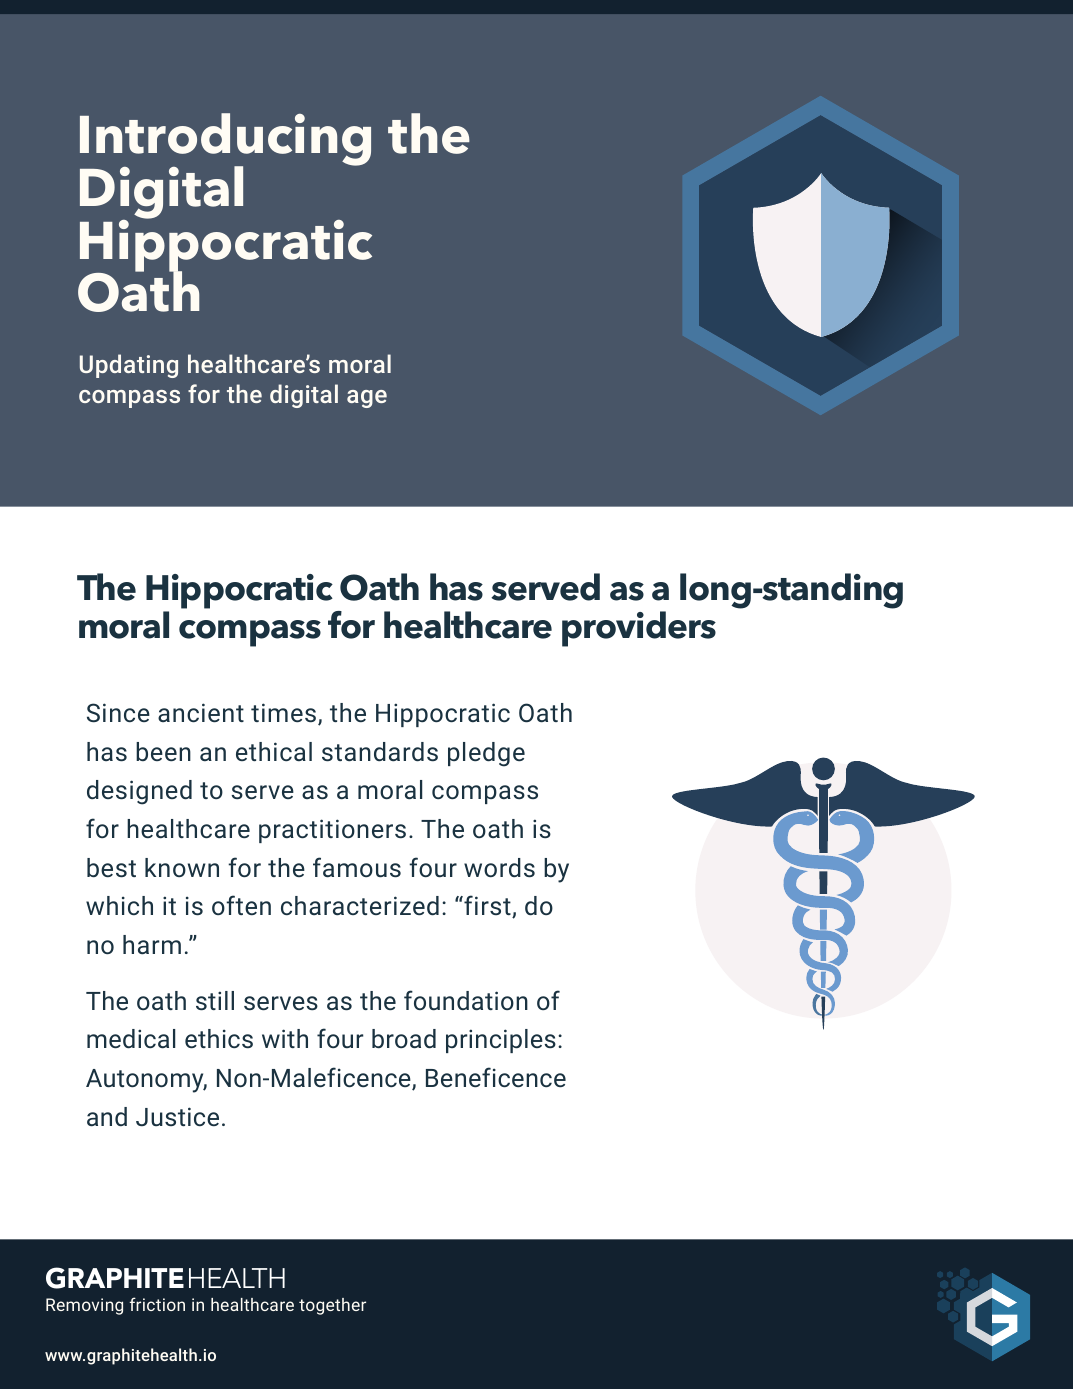 This screenshot has height=1389, width=1073. Describe the element at coordinates (118, 712) in the screenshot. I see `Since` at that location.
